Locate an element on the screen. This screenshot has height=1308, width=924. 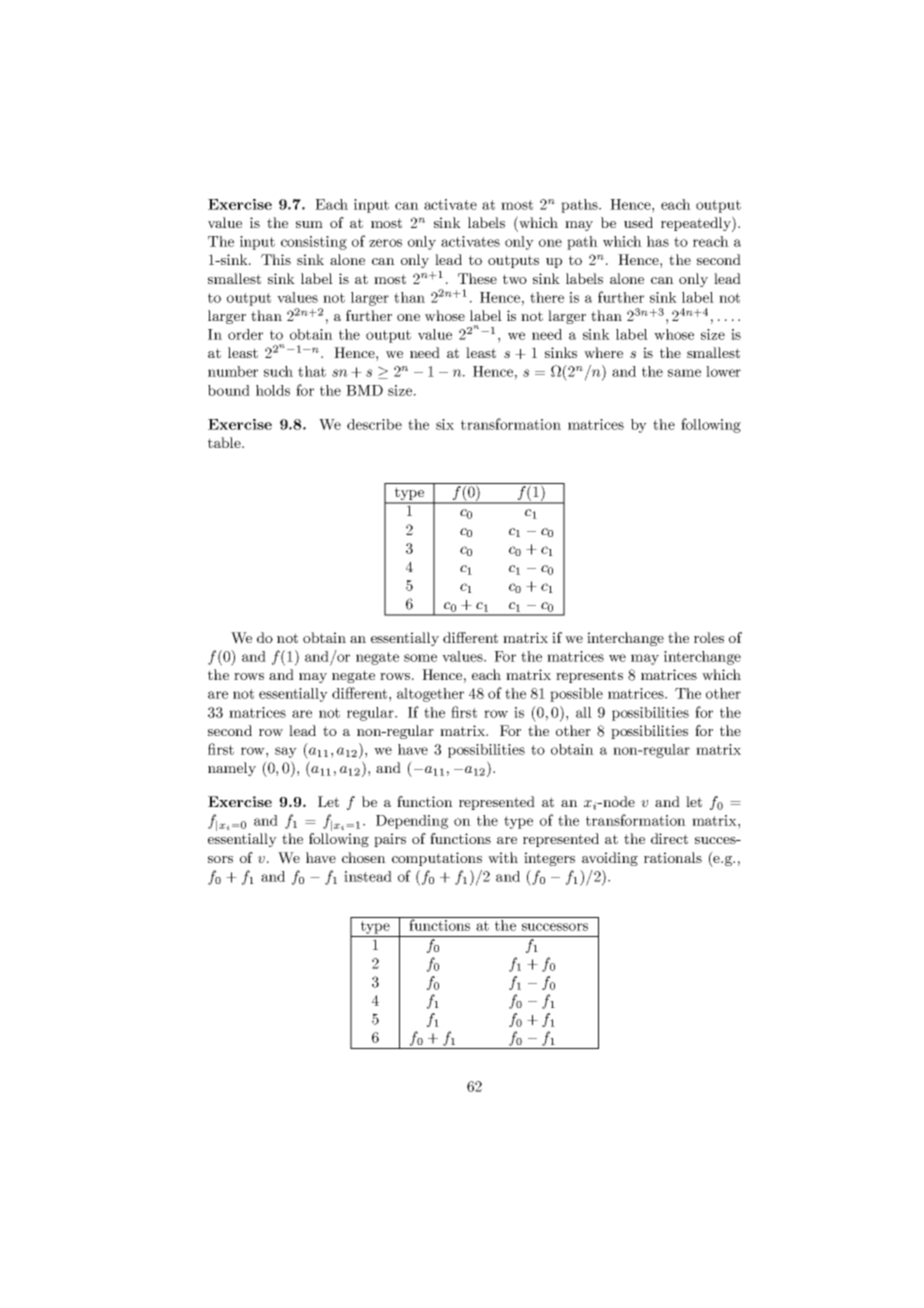
same is located at coordinates (684, 373).
